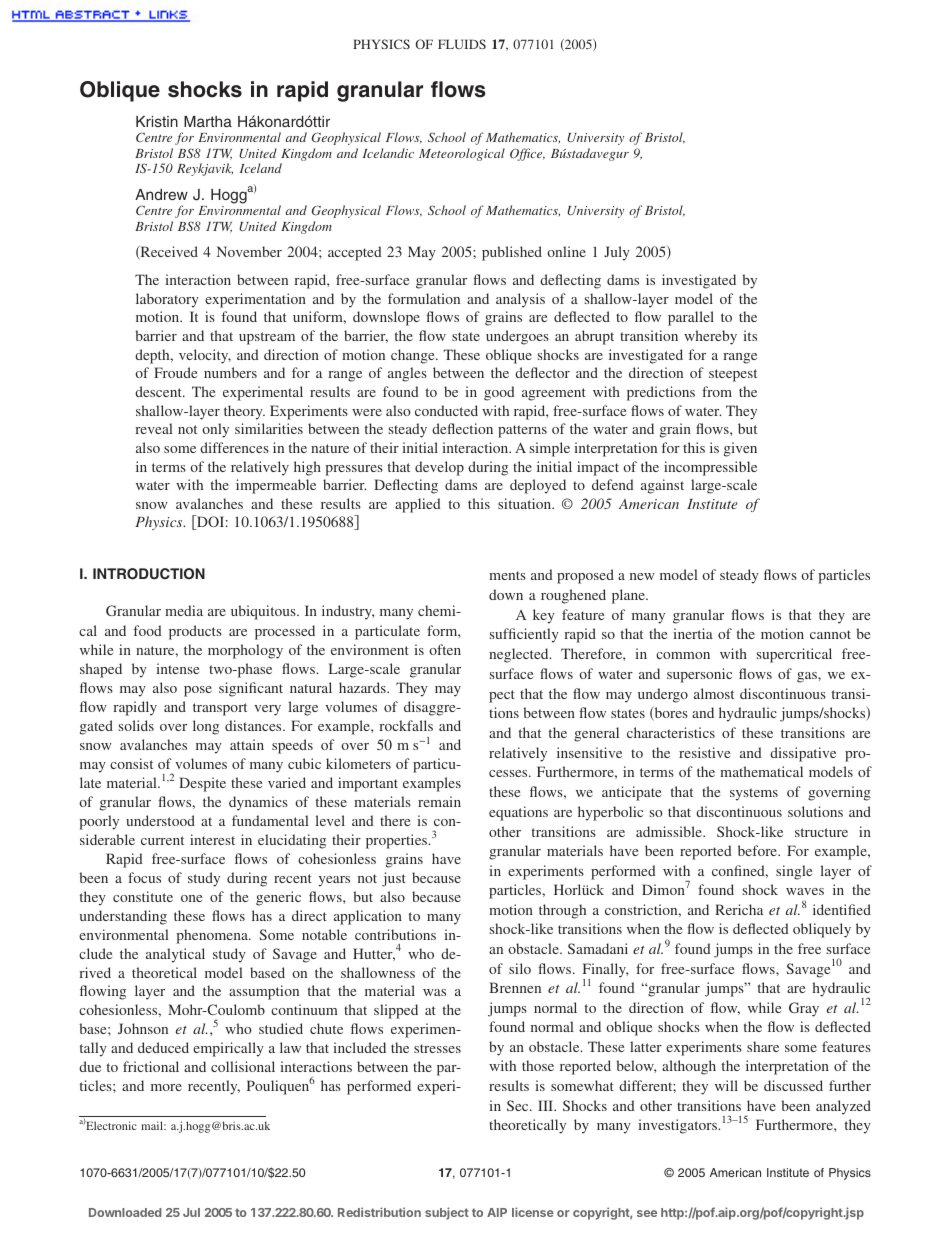 The image size is (952, 1233). What do you see at coordinates (794, 655) in the screenshot?
I see `supercritical` at bounding box center [794, 655].
